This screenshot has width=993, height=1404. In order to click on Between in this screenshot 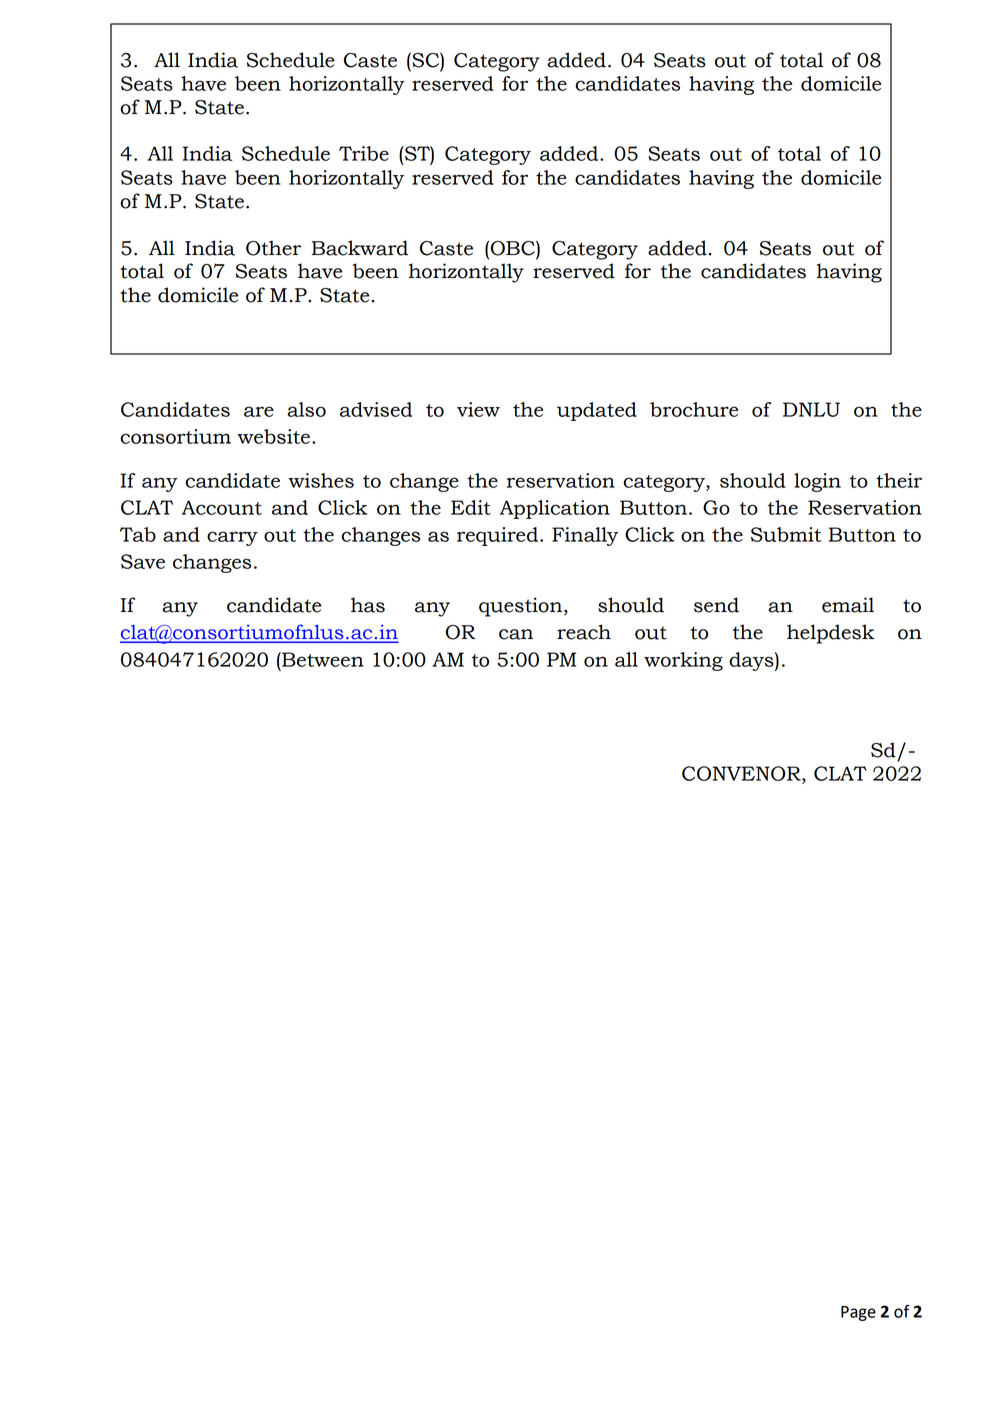, I will do `click(322, 659)`.
